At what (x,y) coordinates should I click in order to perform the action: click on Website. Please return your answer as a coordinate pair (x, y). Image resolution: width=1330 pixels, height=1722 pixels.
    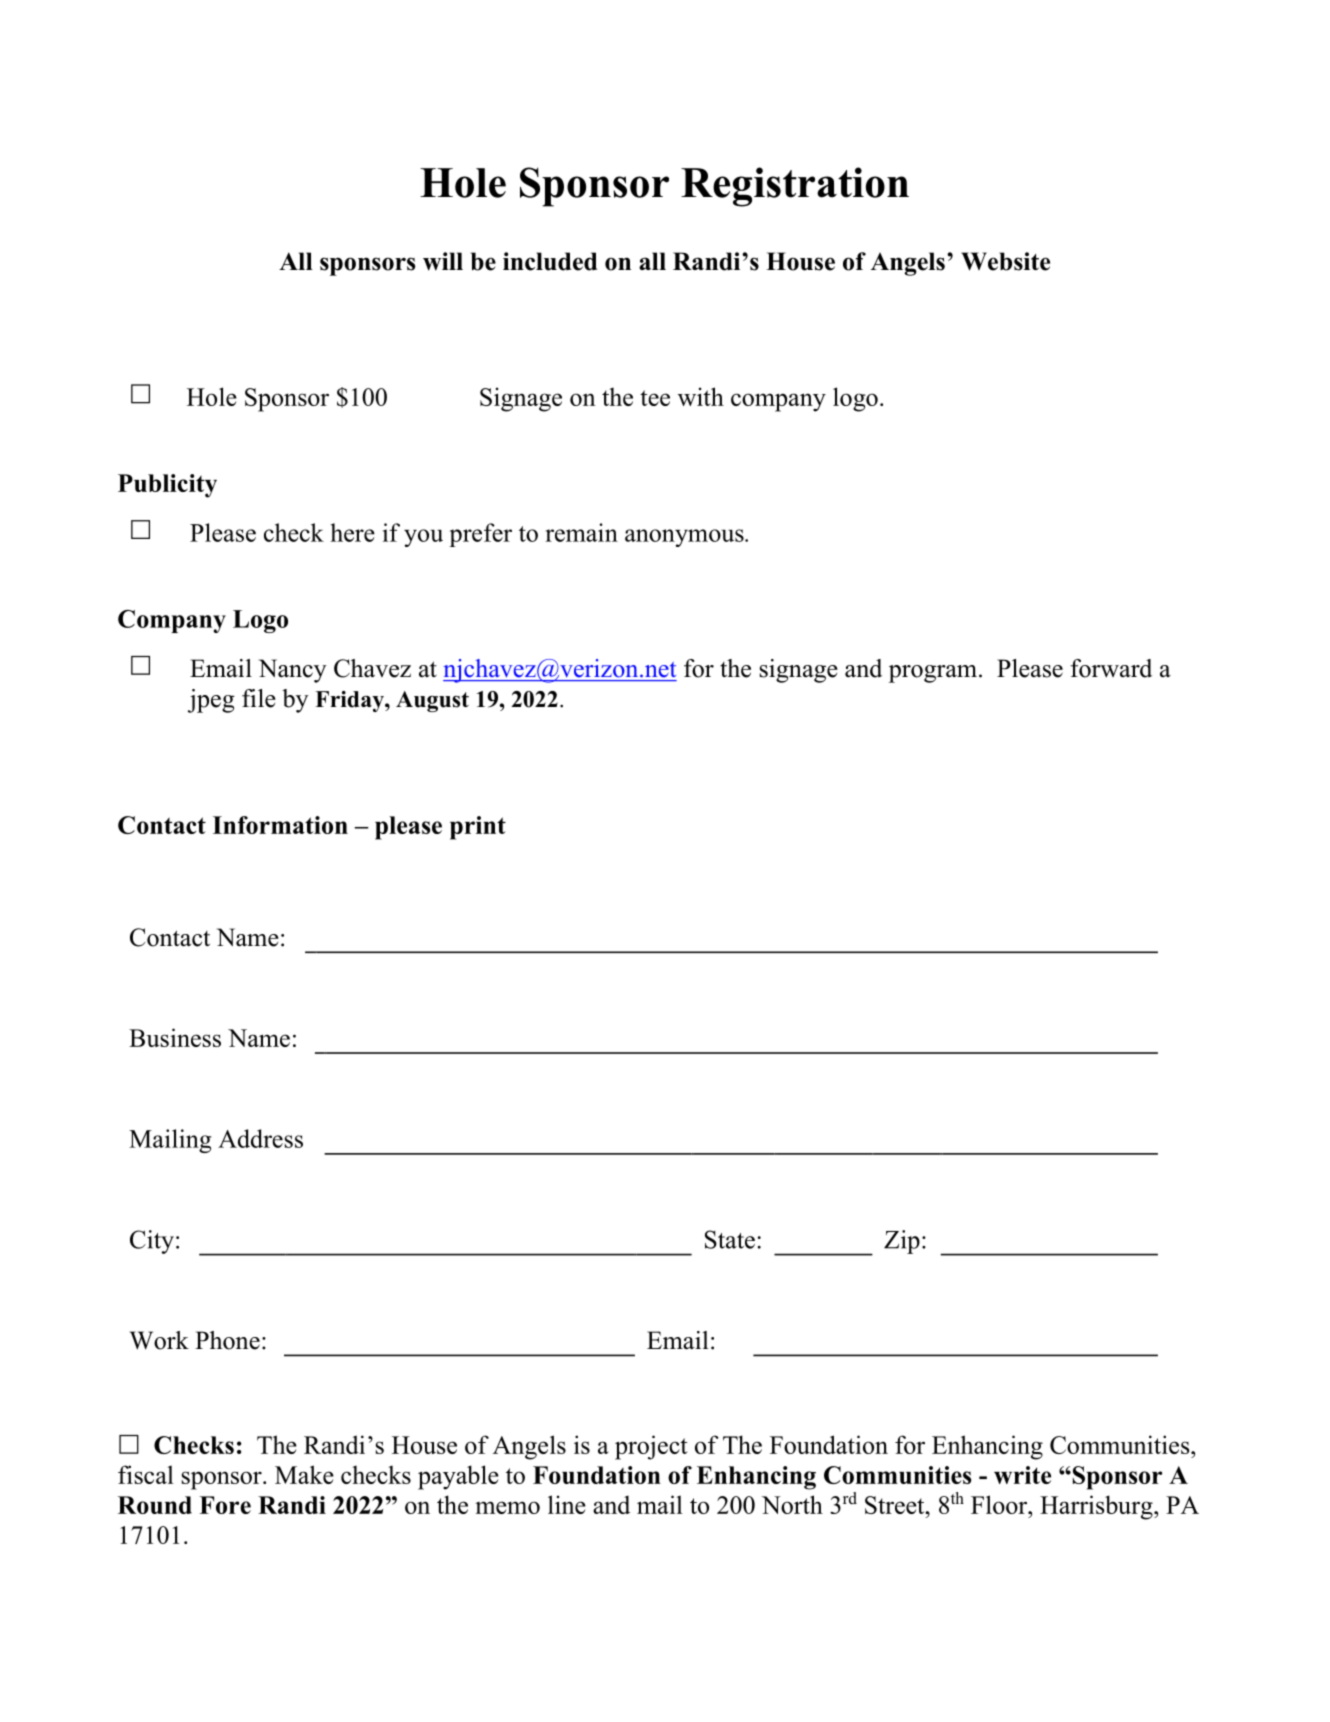
    Looking at the image, I should click on (1005, 261).
